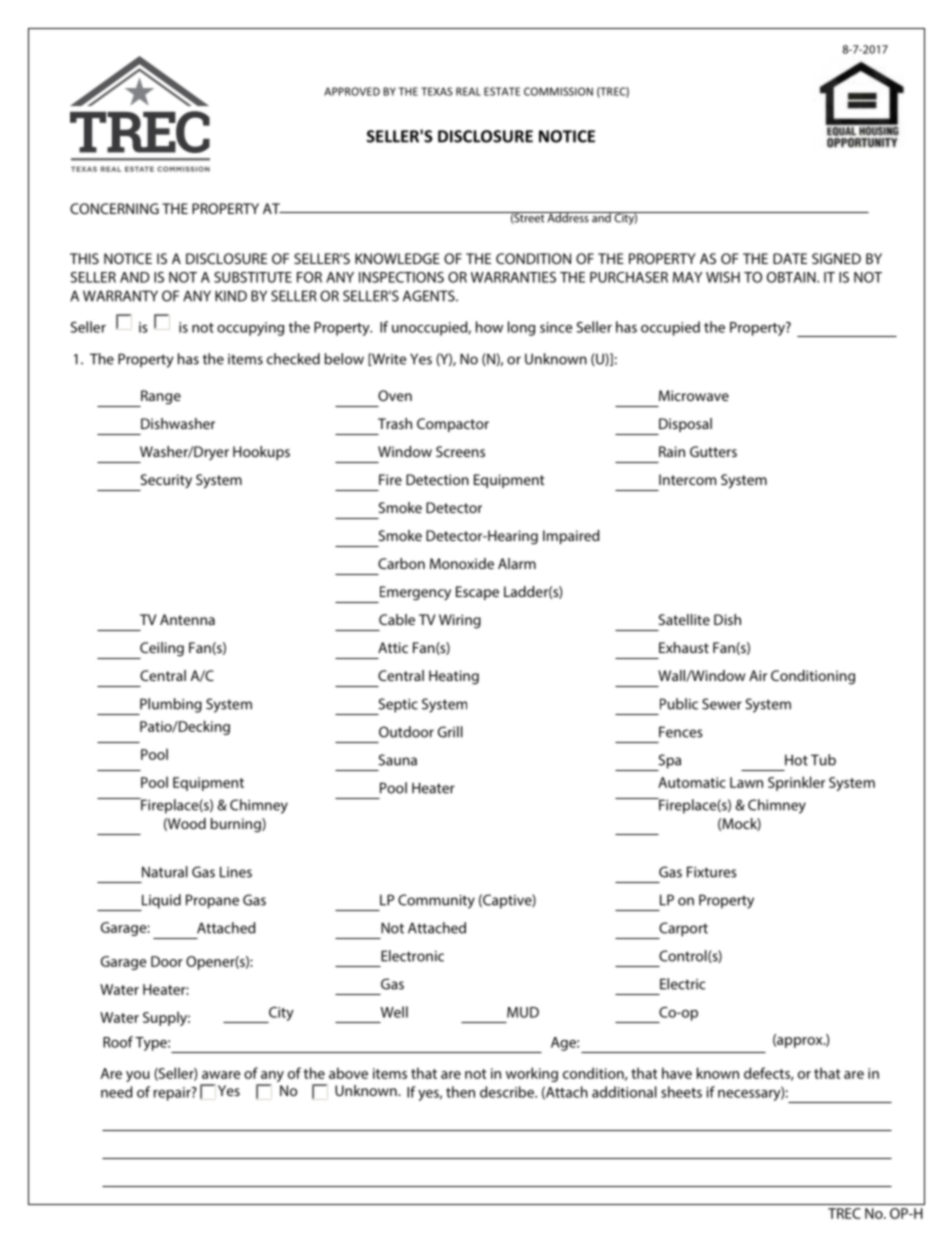 The image size is (952, 1233). Describe the element at coordinates (684, 619) in the screenshot. I see `Satellite` at that location.
